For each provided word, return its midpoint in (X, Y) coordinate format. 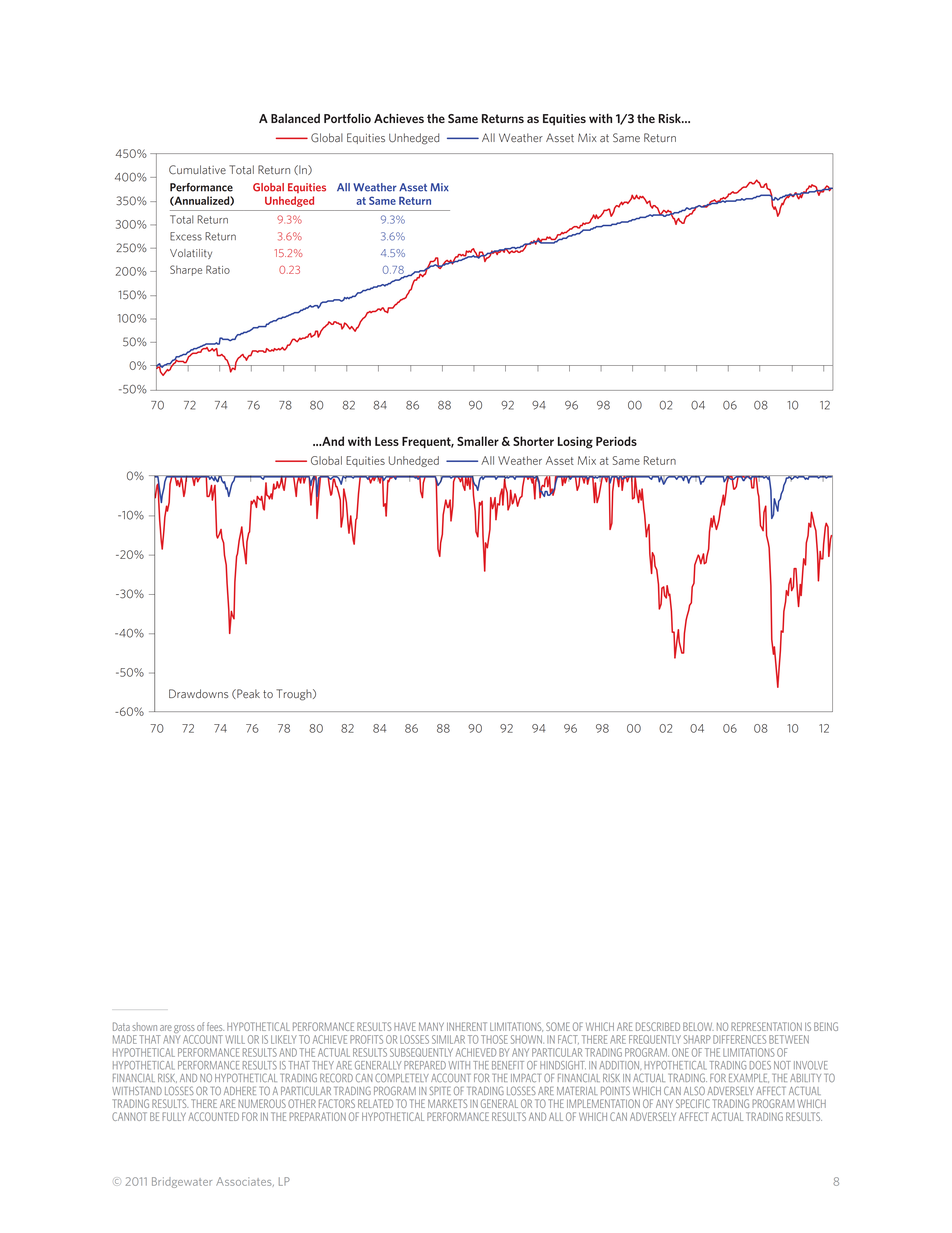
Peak (247, 694)
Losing (575, 443)
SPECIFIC (693, 1103)
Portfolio (347, 118)
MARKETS (447, 1103)
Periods (616, 441)
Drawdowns (199, 694)
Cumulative (197, 170)
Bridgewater (182, 1182)
